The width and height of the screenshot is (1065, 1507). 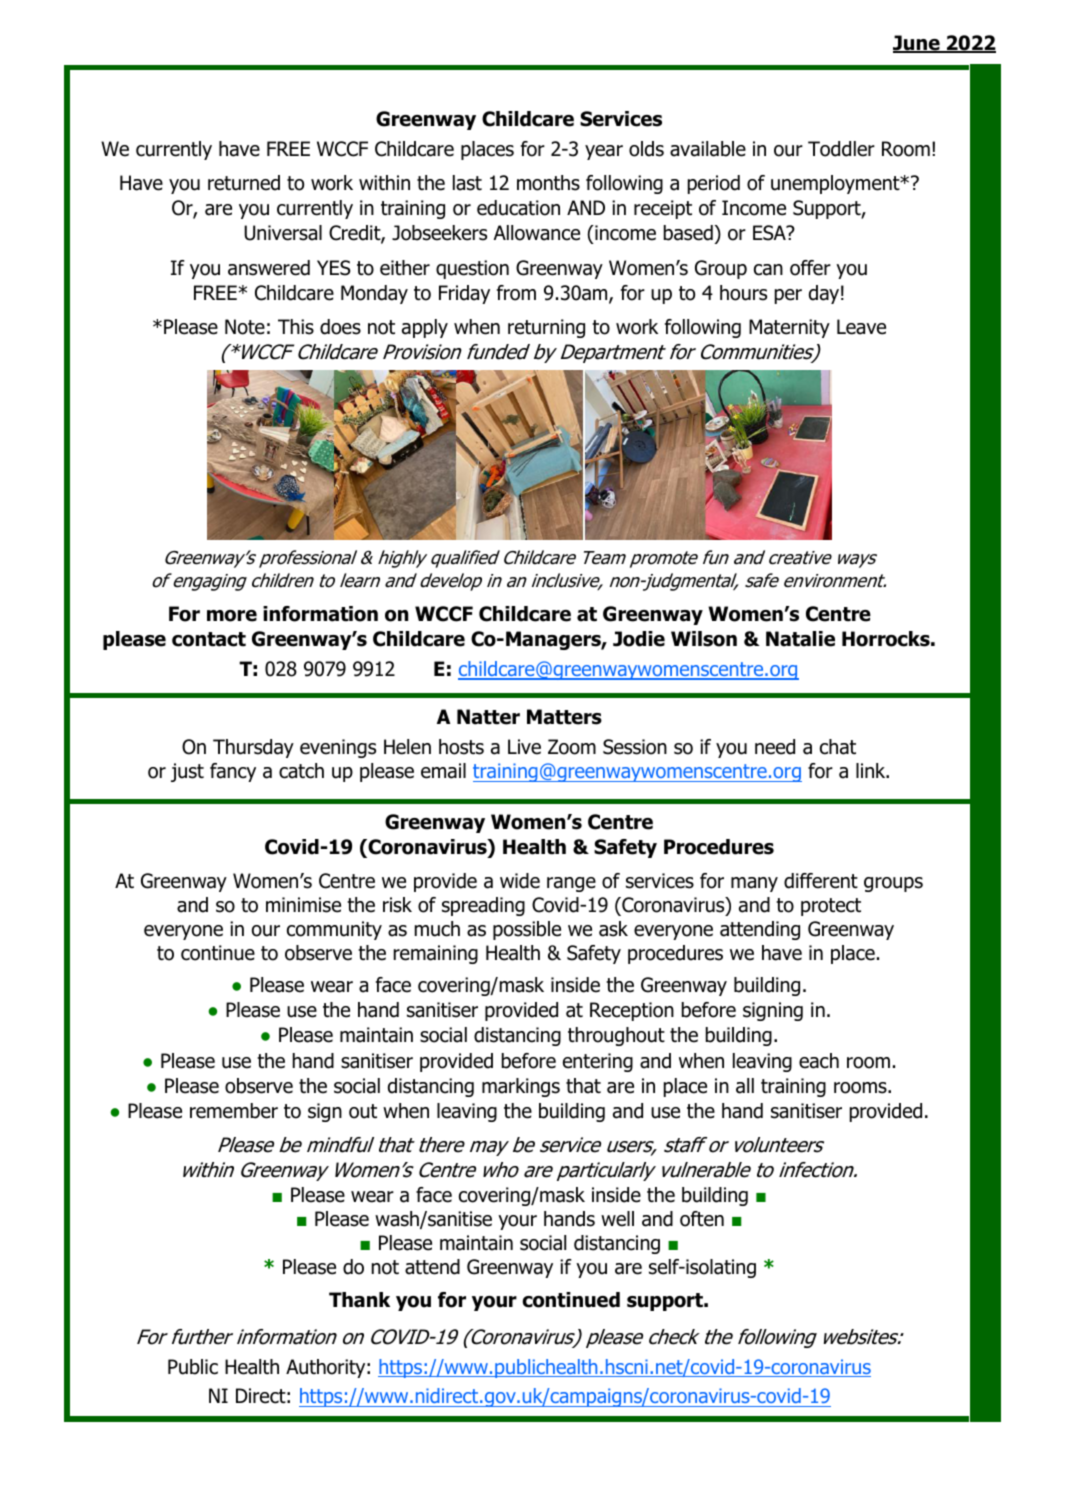 I want to click on This, so click(x=296, y=327).
